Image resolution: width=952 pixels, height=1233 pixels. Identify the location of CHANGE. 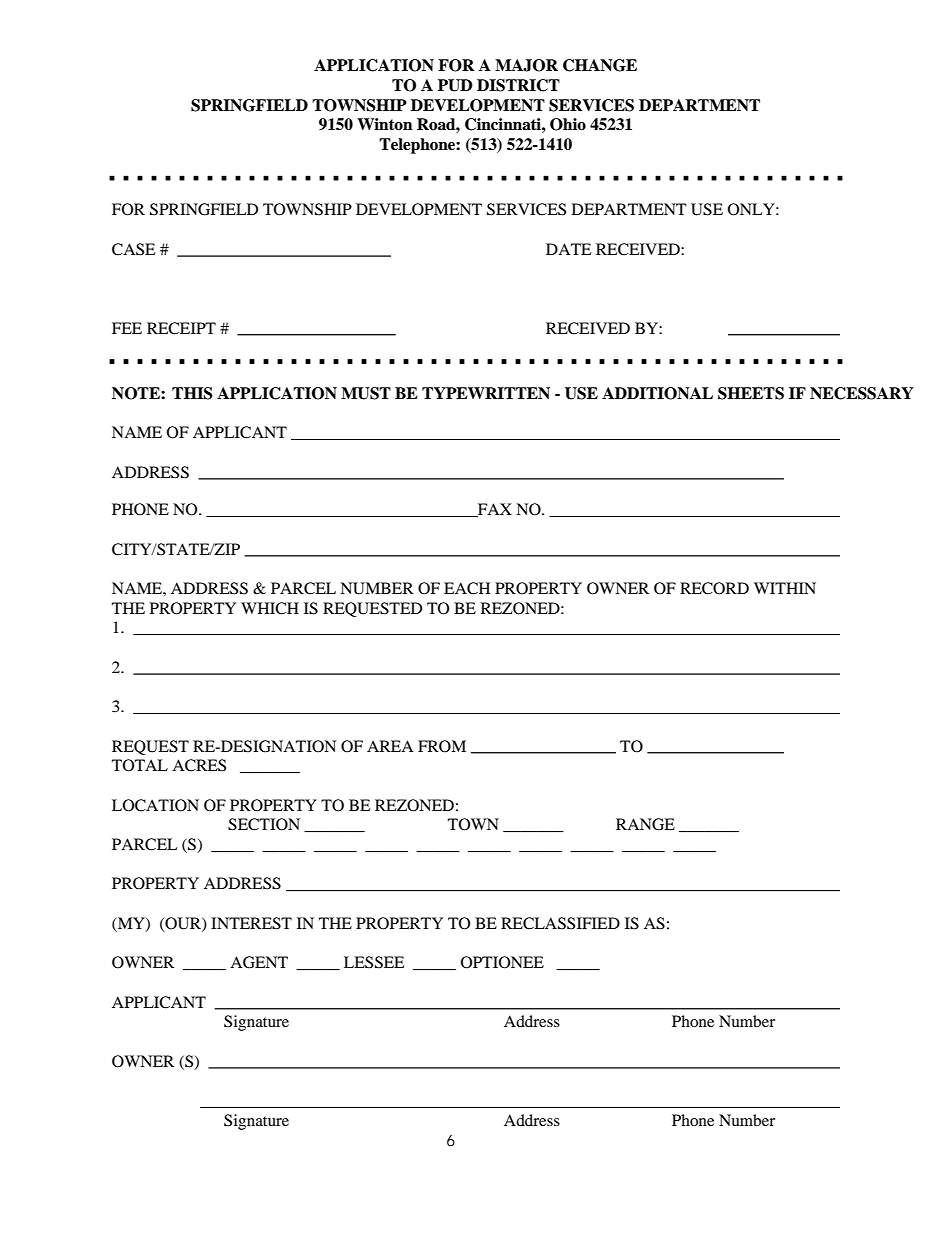
(600, 65).
